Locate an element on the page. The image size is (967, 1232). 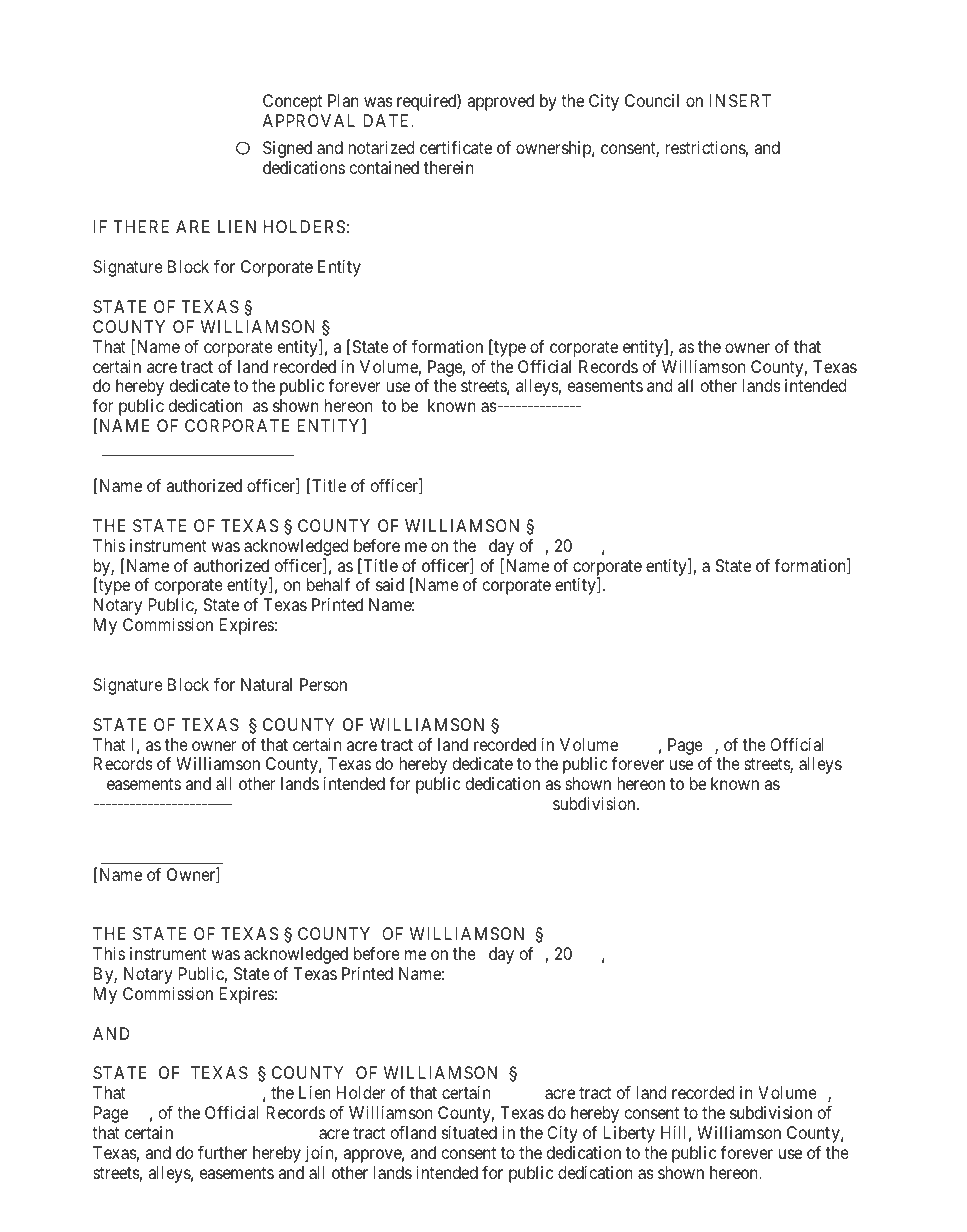
Signed is located at coordinates (287, 149).
